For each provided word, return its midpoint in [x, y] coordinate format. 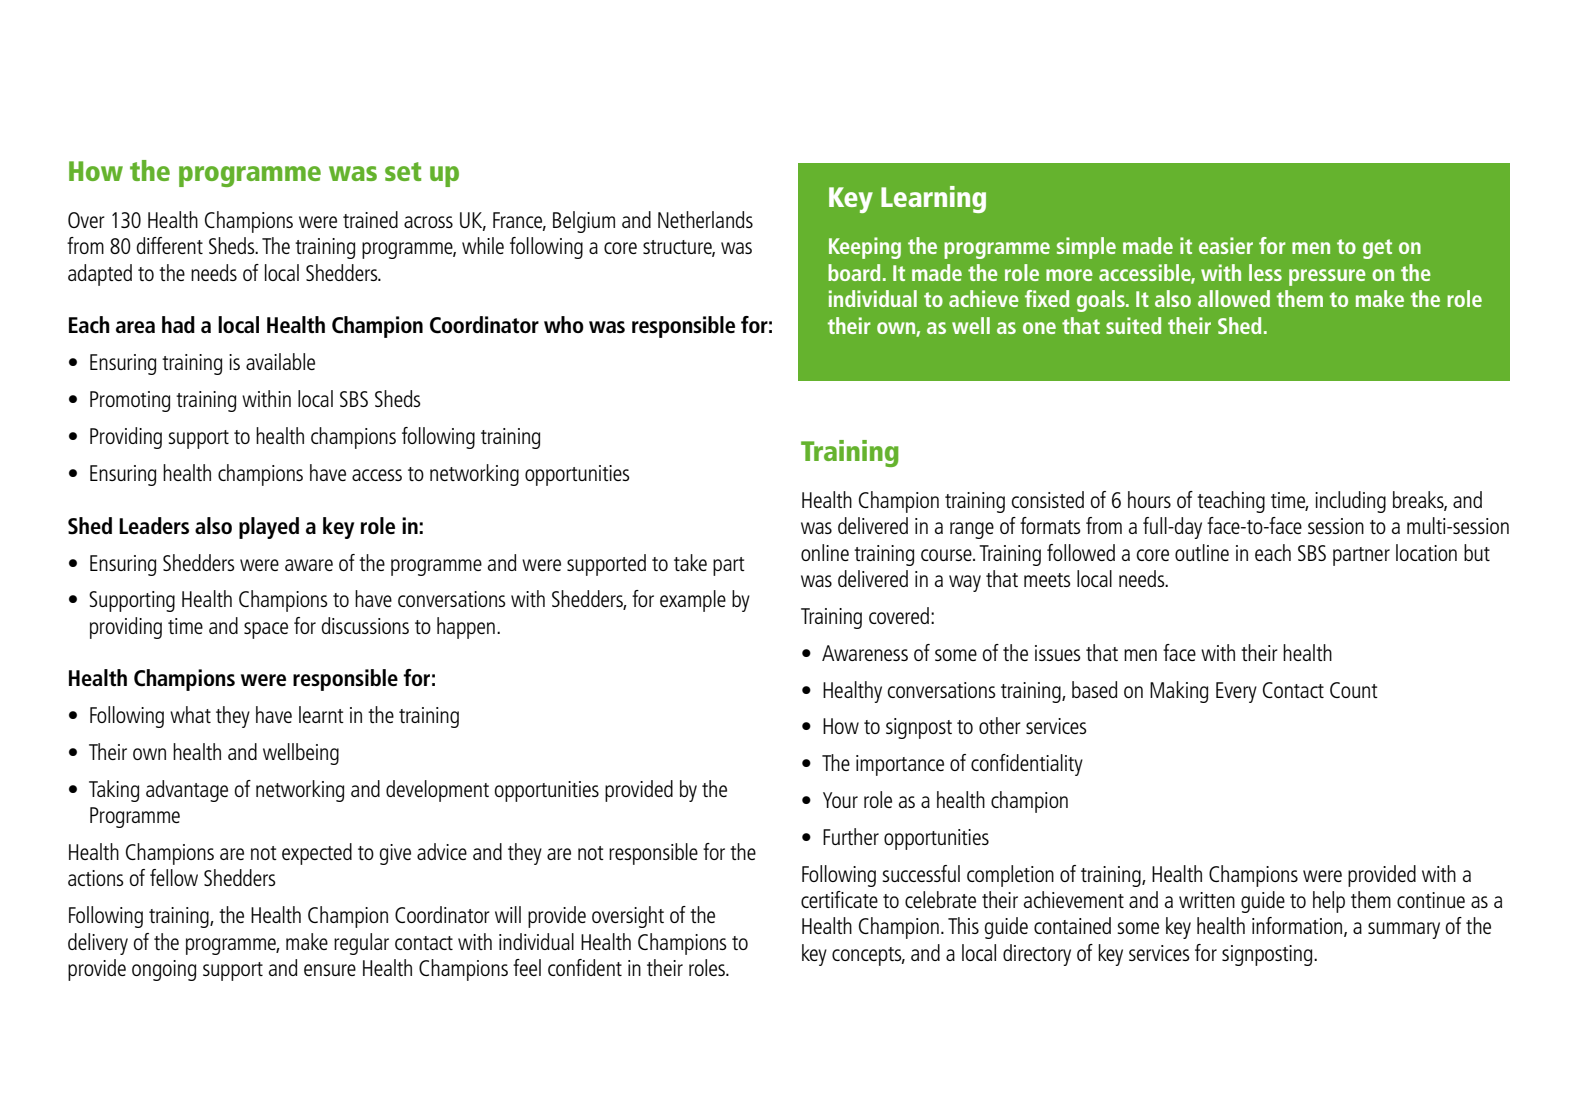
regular [361, 944]
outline [1202, 552]
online [825, 552]
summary [1404, 930]
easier [1226, 245]
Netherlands [705, 219]
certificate [839, 899]
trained [370, 219]
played [269, 528]
